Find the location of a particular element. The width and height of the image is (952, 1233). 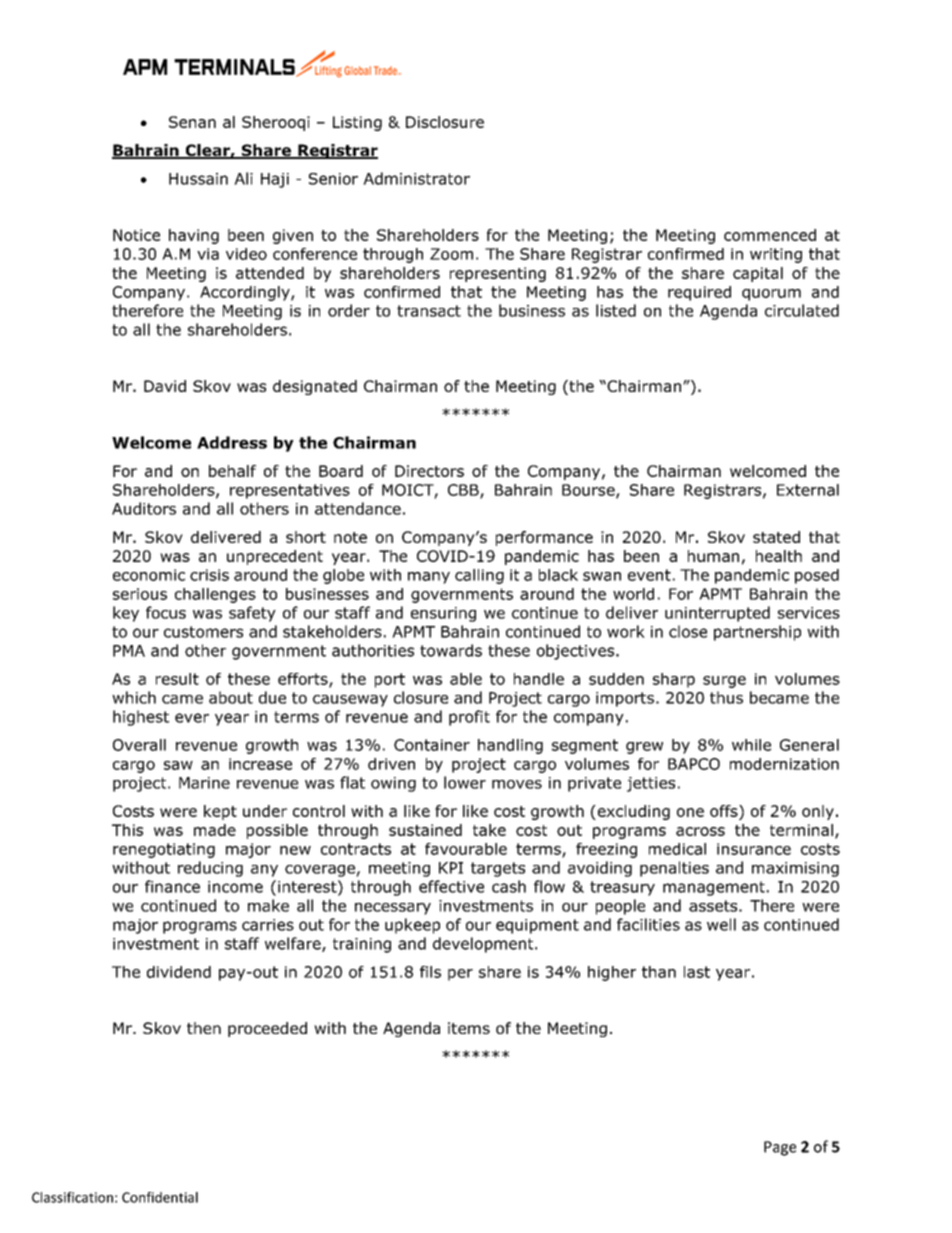

offs is located at coordinates (725, 811).
